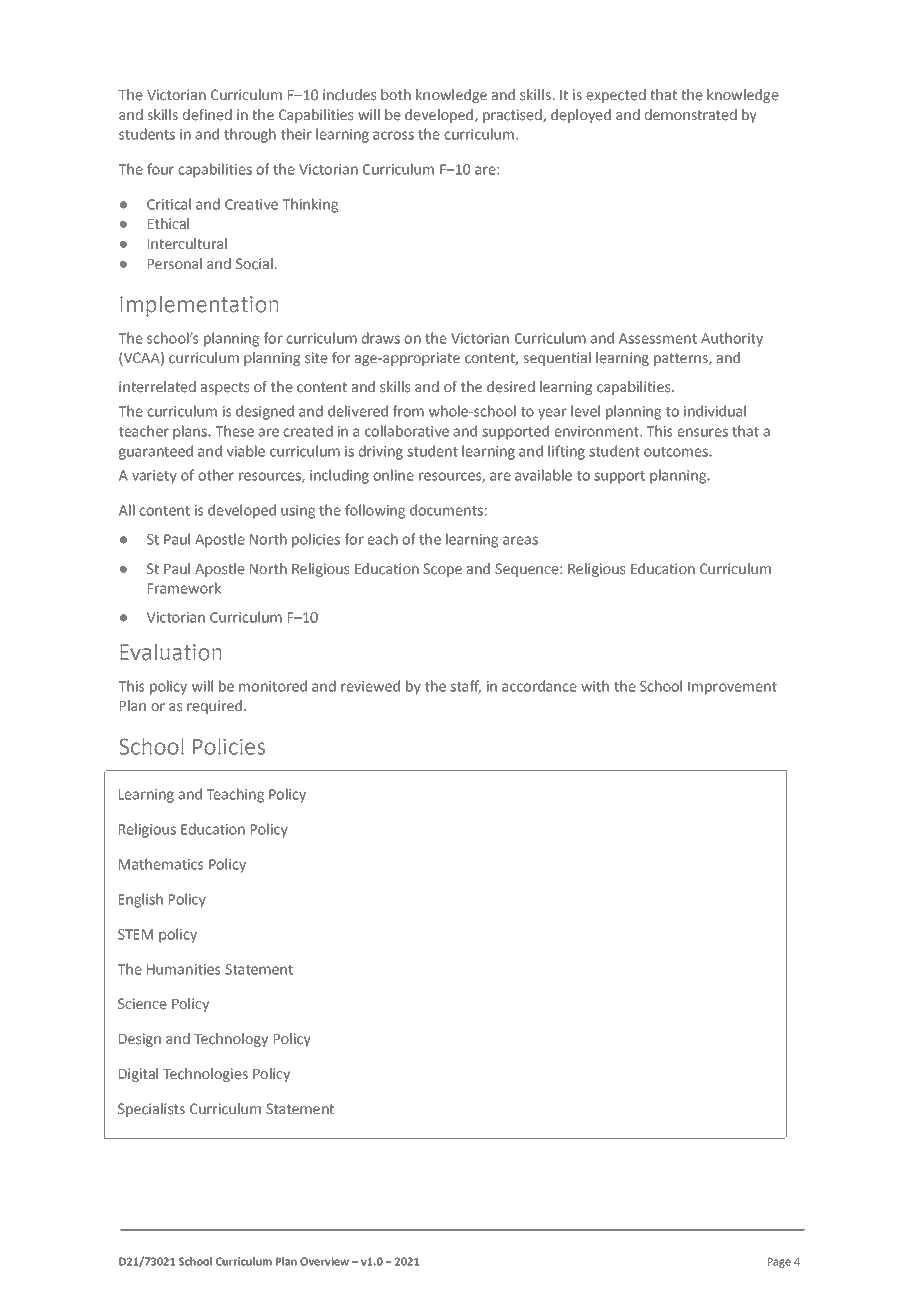 This screenshot has height=1307, width=924. Describe the element at coordinates (207, 115) in the screenshot. I see `defined` at that location.
